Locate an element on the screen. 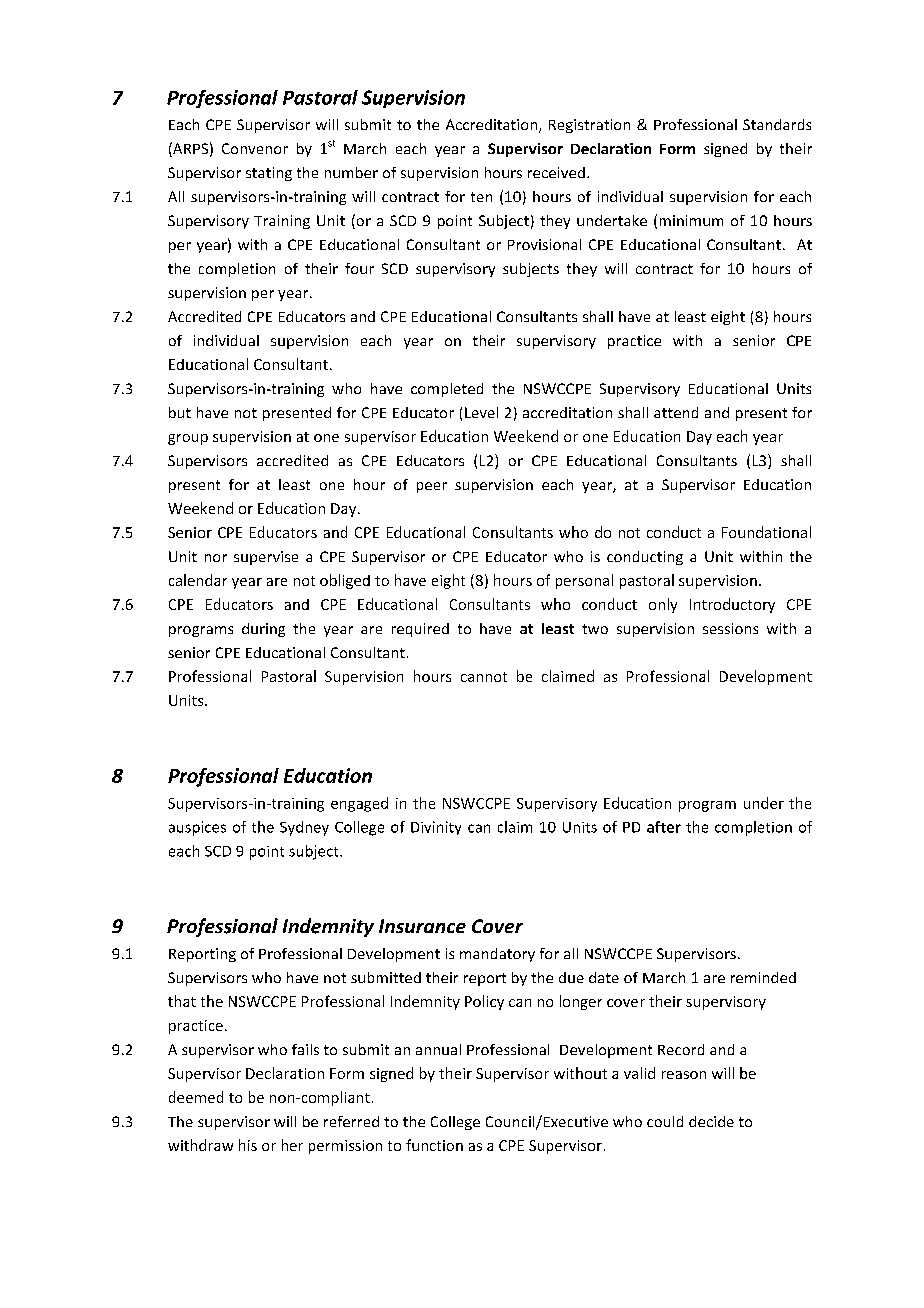  function is located at coordinates (434, 1145).
